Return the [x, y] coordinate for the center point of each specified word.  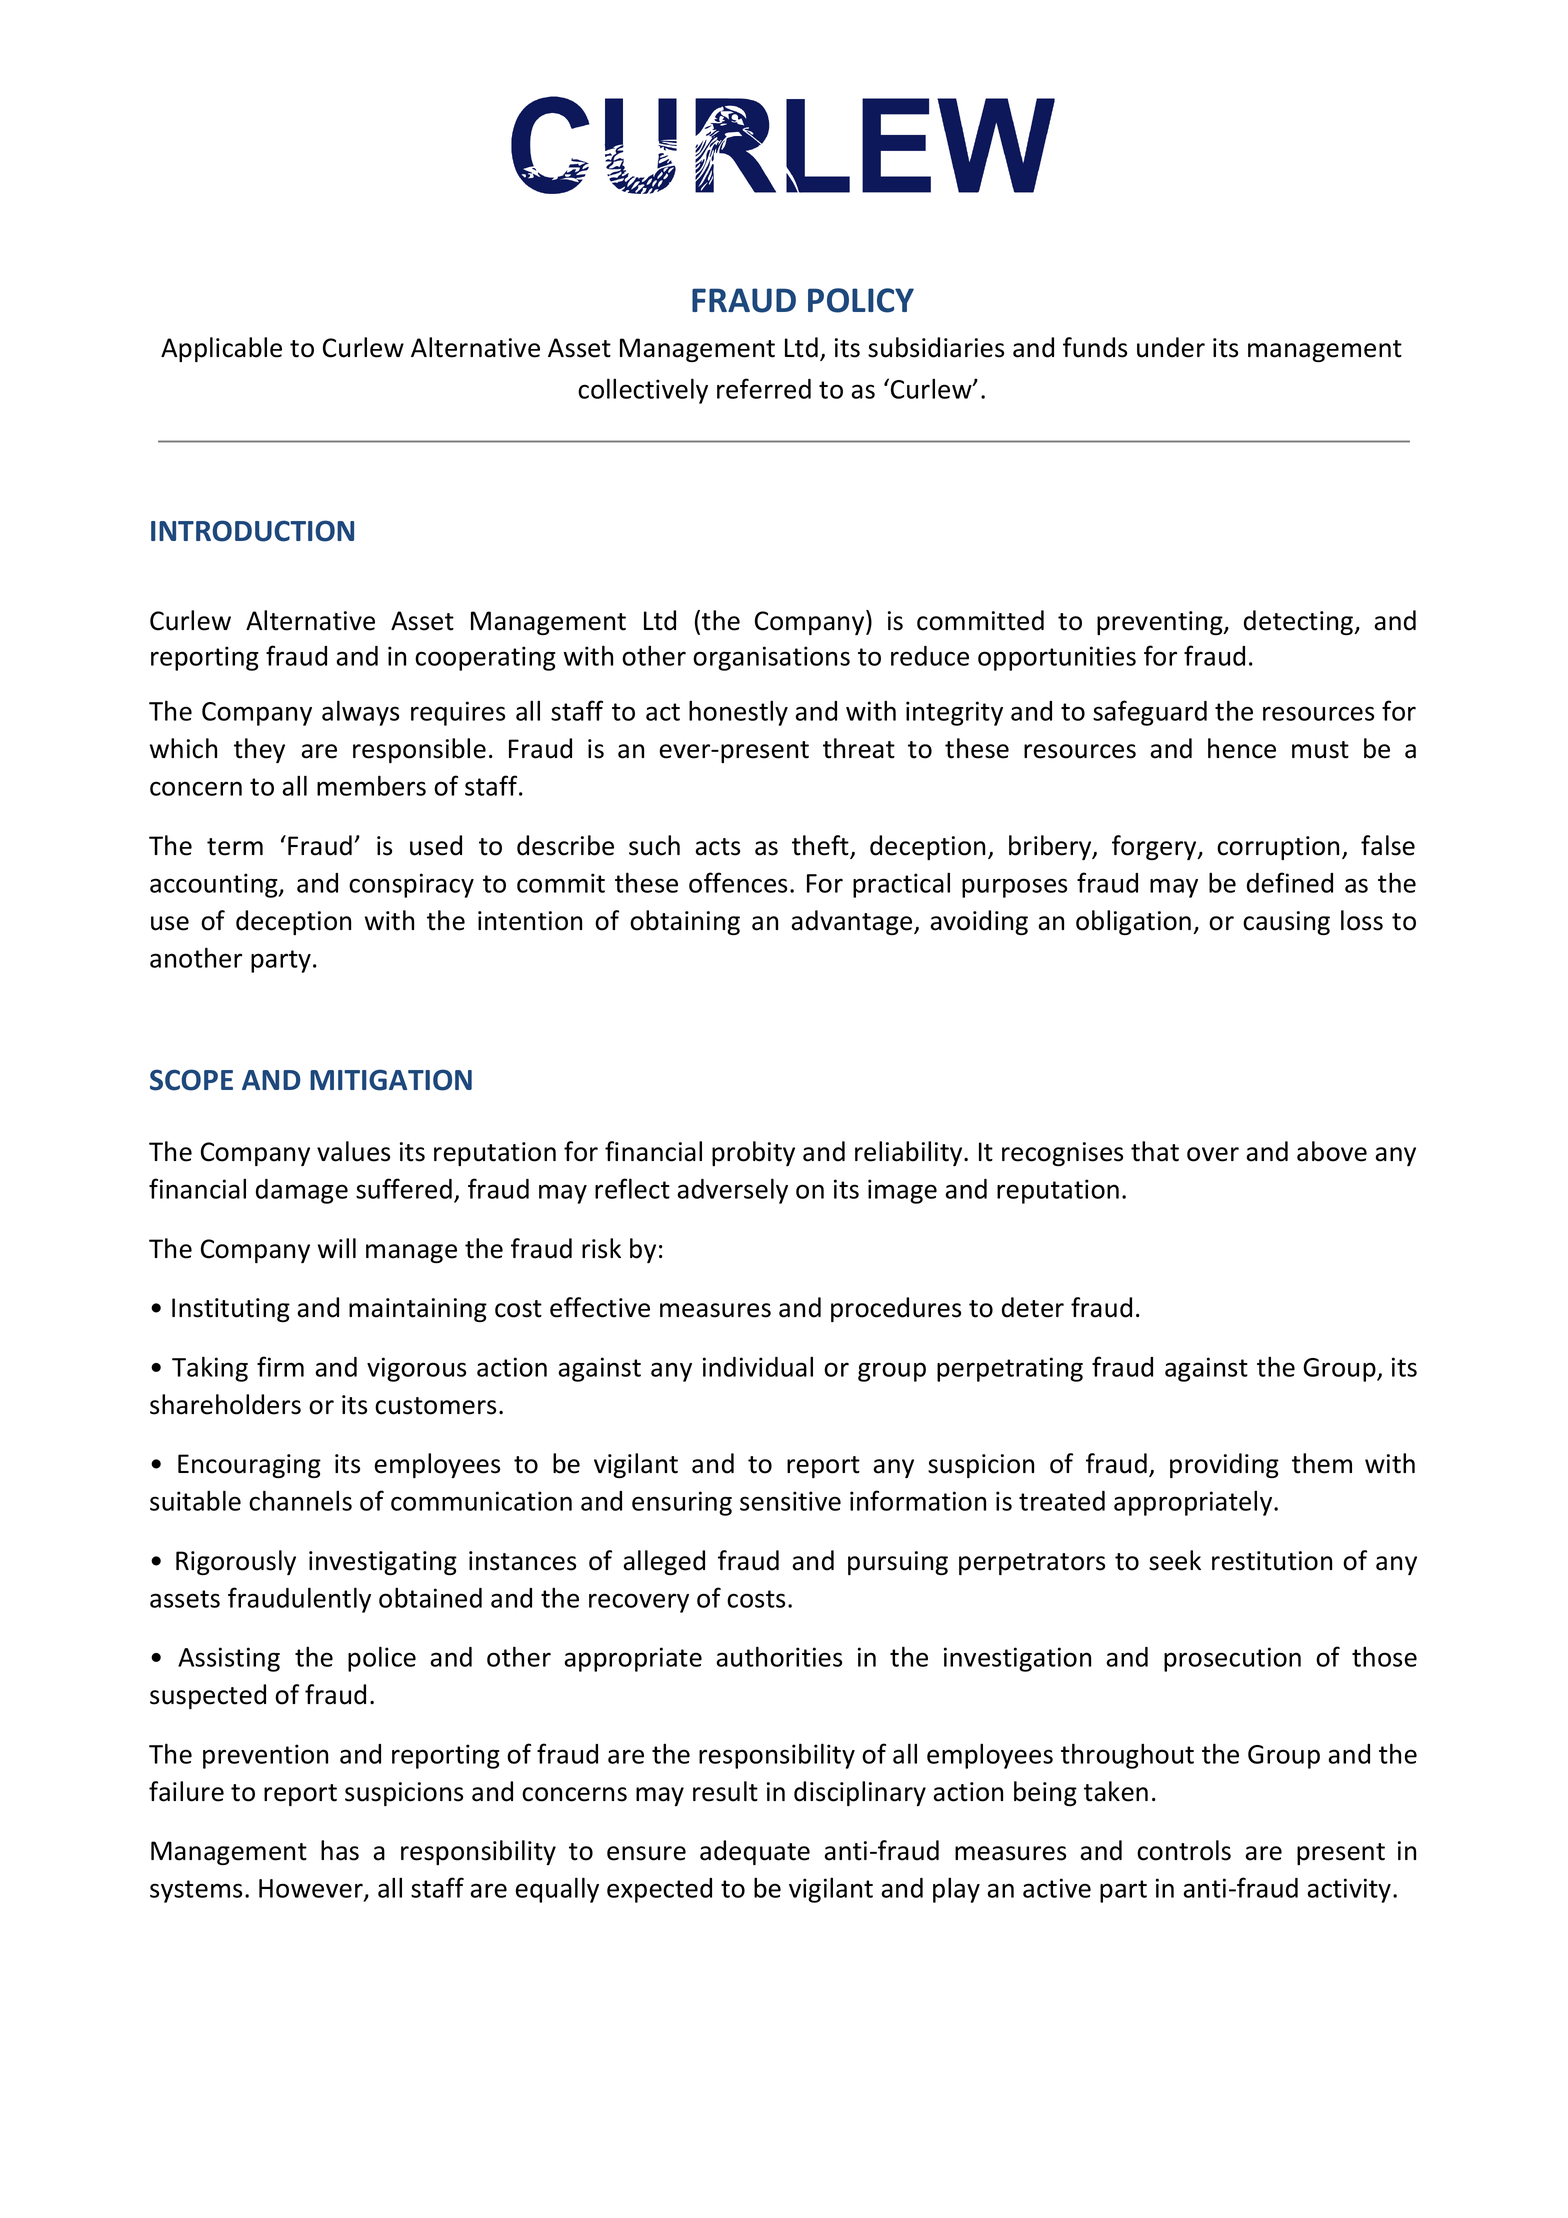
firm [280, 1366]
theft [821, 846]
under [1171, 347]
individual [758, 1366]
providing [1224, 1465]
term [235, 847]
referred [764, 388]
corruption [1278, 848]
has [340, 1850]
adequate [755, 1852]
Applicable [221, 349]
